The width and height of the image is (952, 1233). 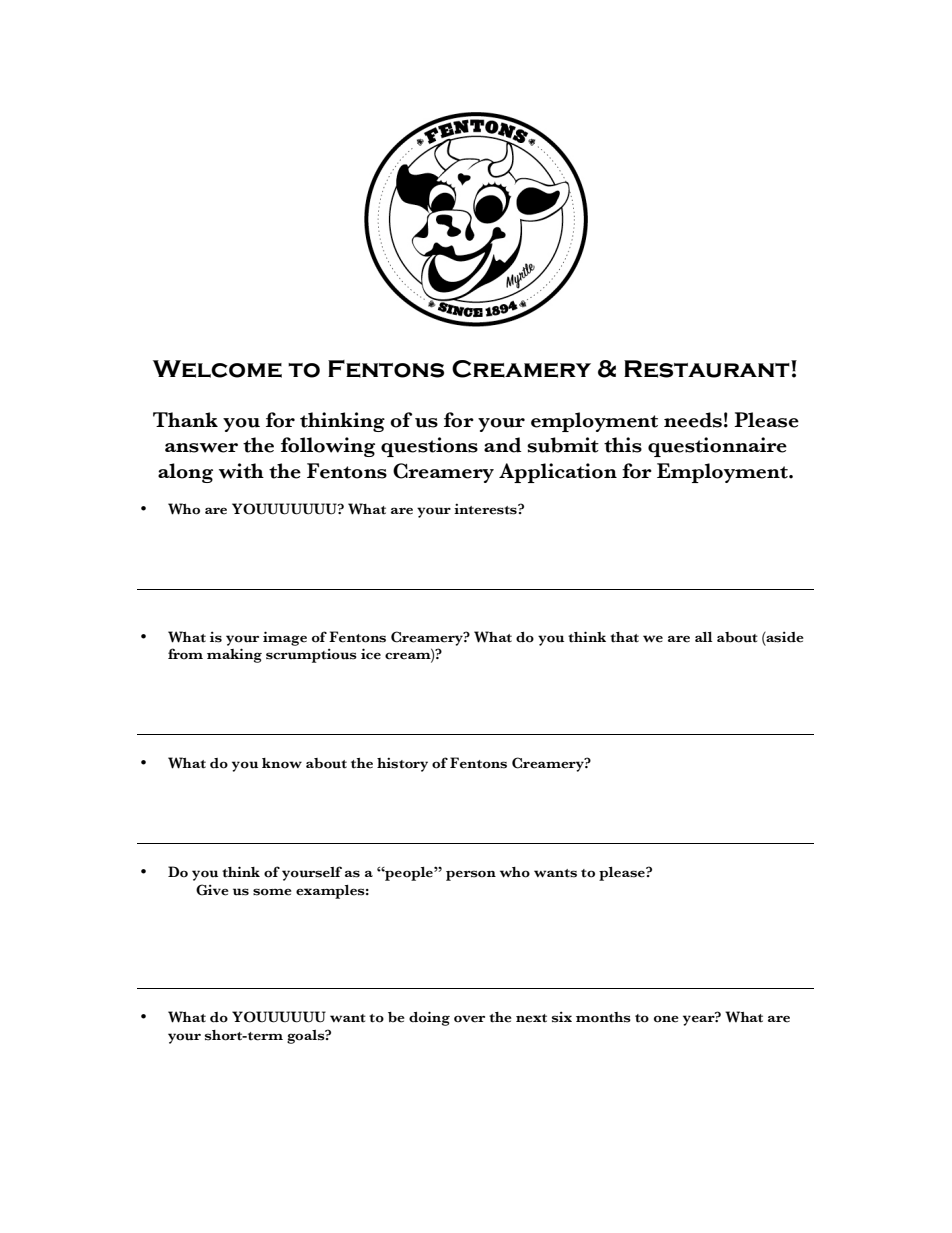 I want to click on ice, so click(x=371, y=654).
